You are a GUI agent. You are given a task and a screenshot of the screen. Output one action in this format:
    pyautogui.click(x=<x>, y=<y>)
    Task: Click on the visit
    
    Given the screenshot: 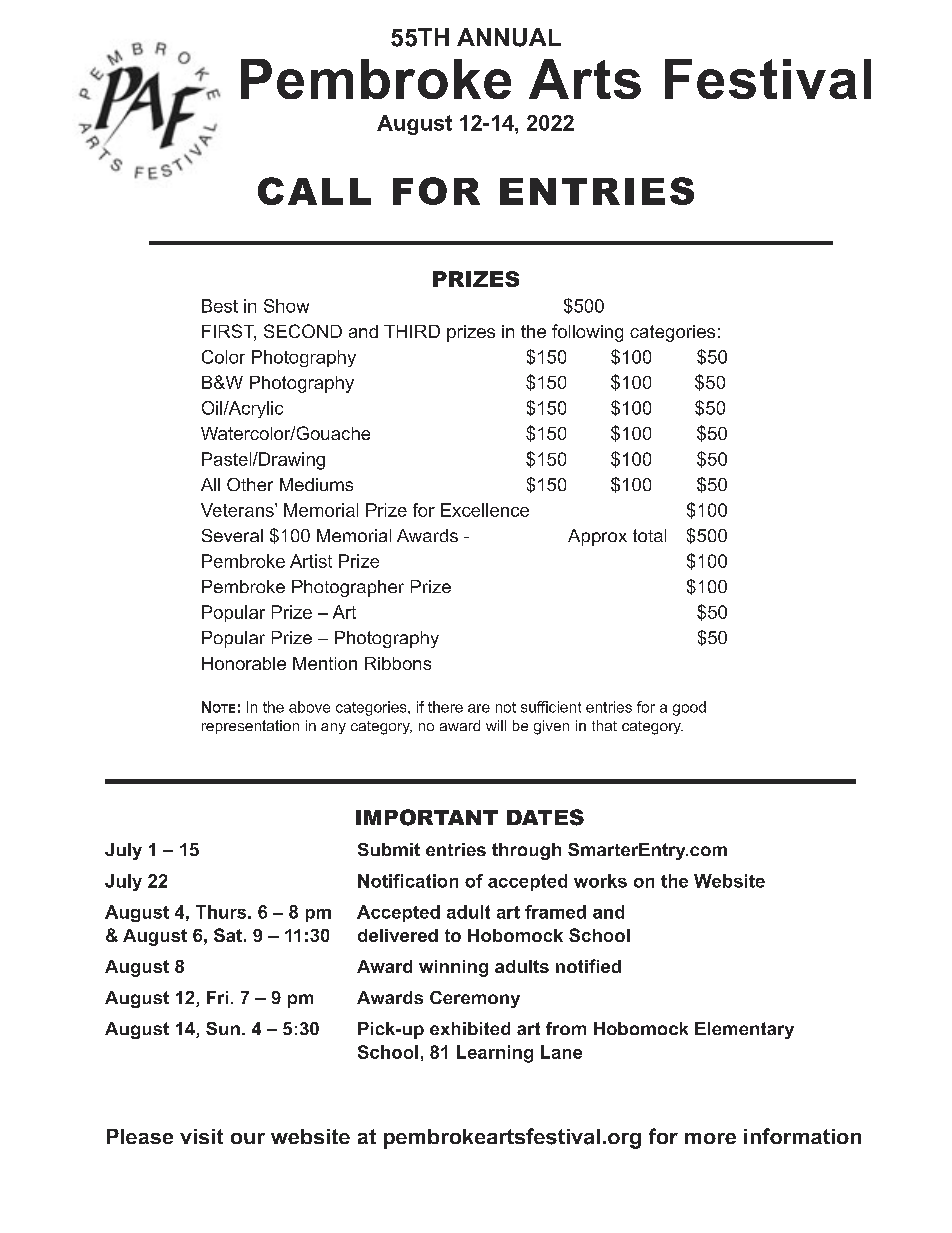 What is the action you would take?
    pyautogui.click(x=201, y=1136)
